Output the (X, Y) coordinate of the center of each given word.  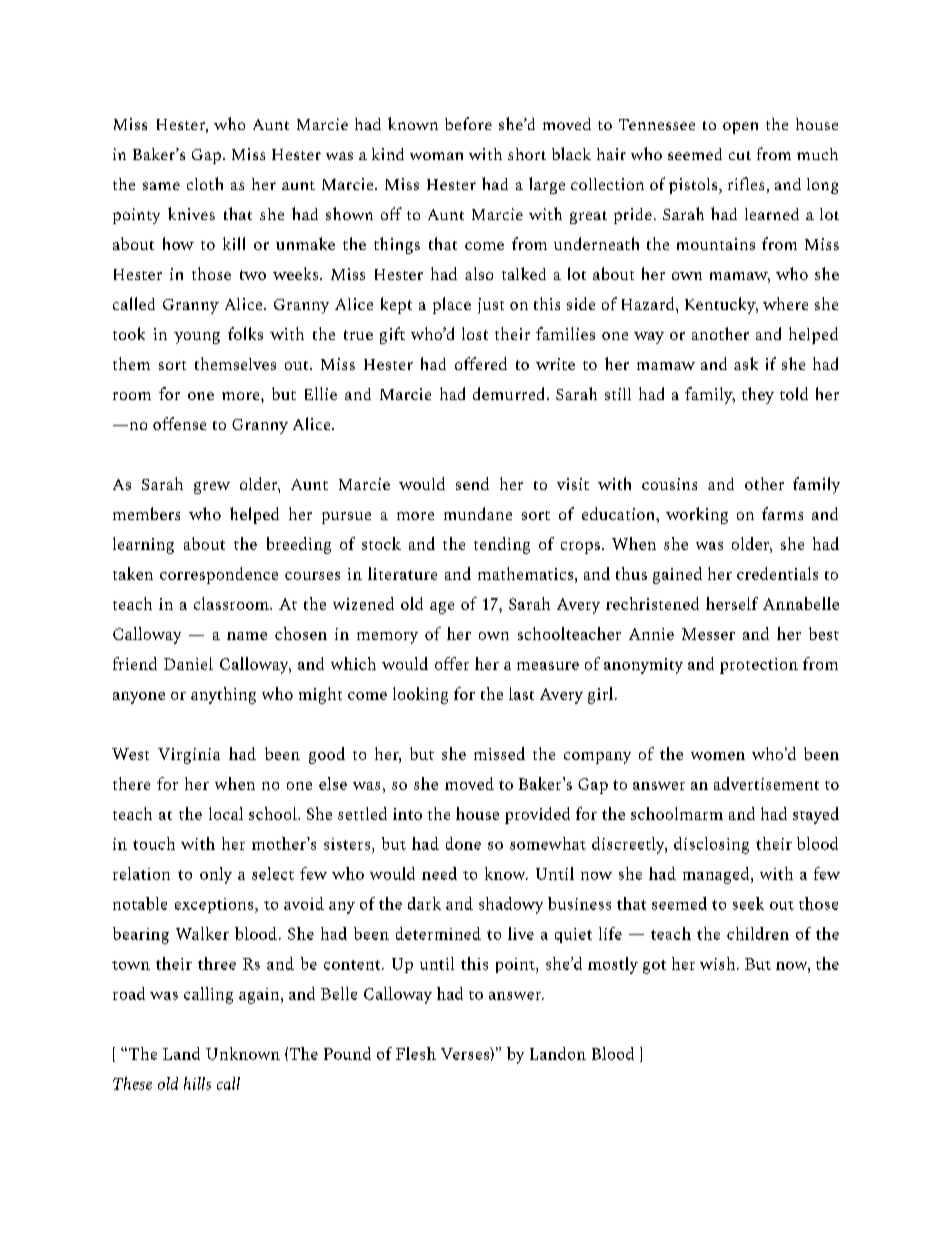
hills (197, 1083)
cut (740, 155)
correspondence (219, 575)
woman (436, 156)
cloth (205, 183)
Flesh (416, 1053)
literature (402, 573)
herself (732, 603)
